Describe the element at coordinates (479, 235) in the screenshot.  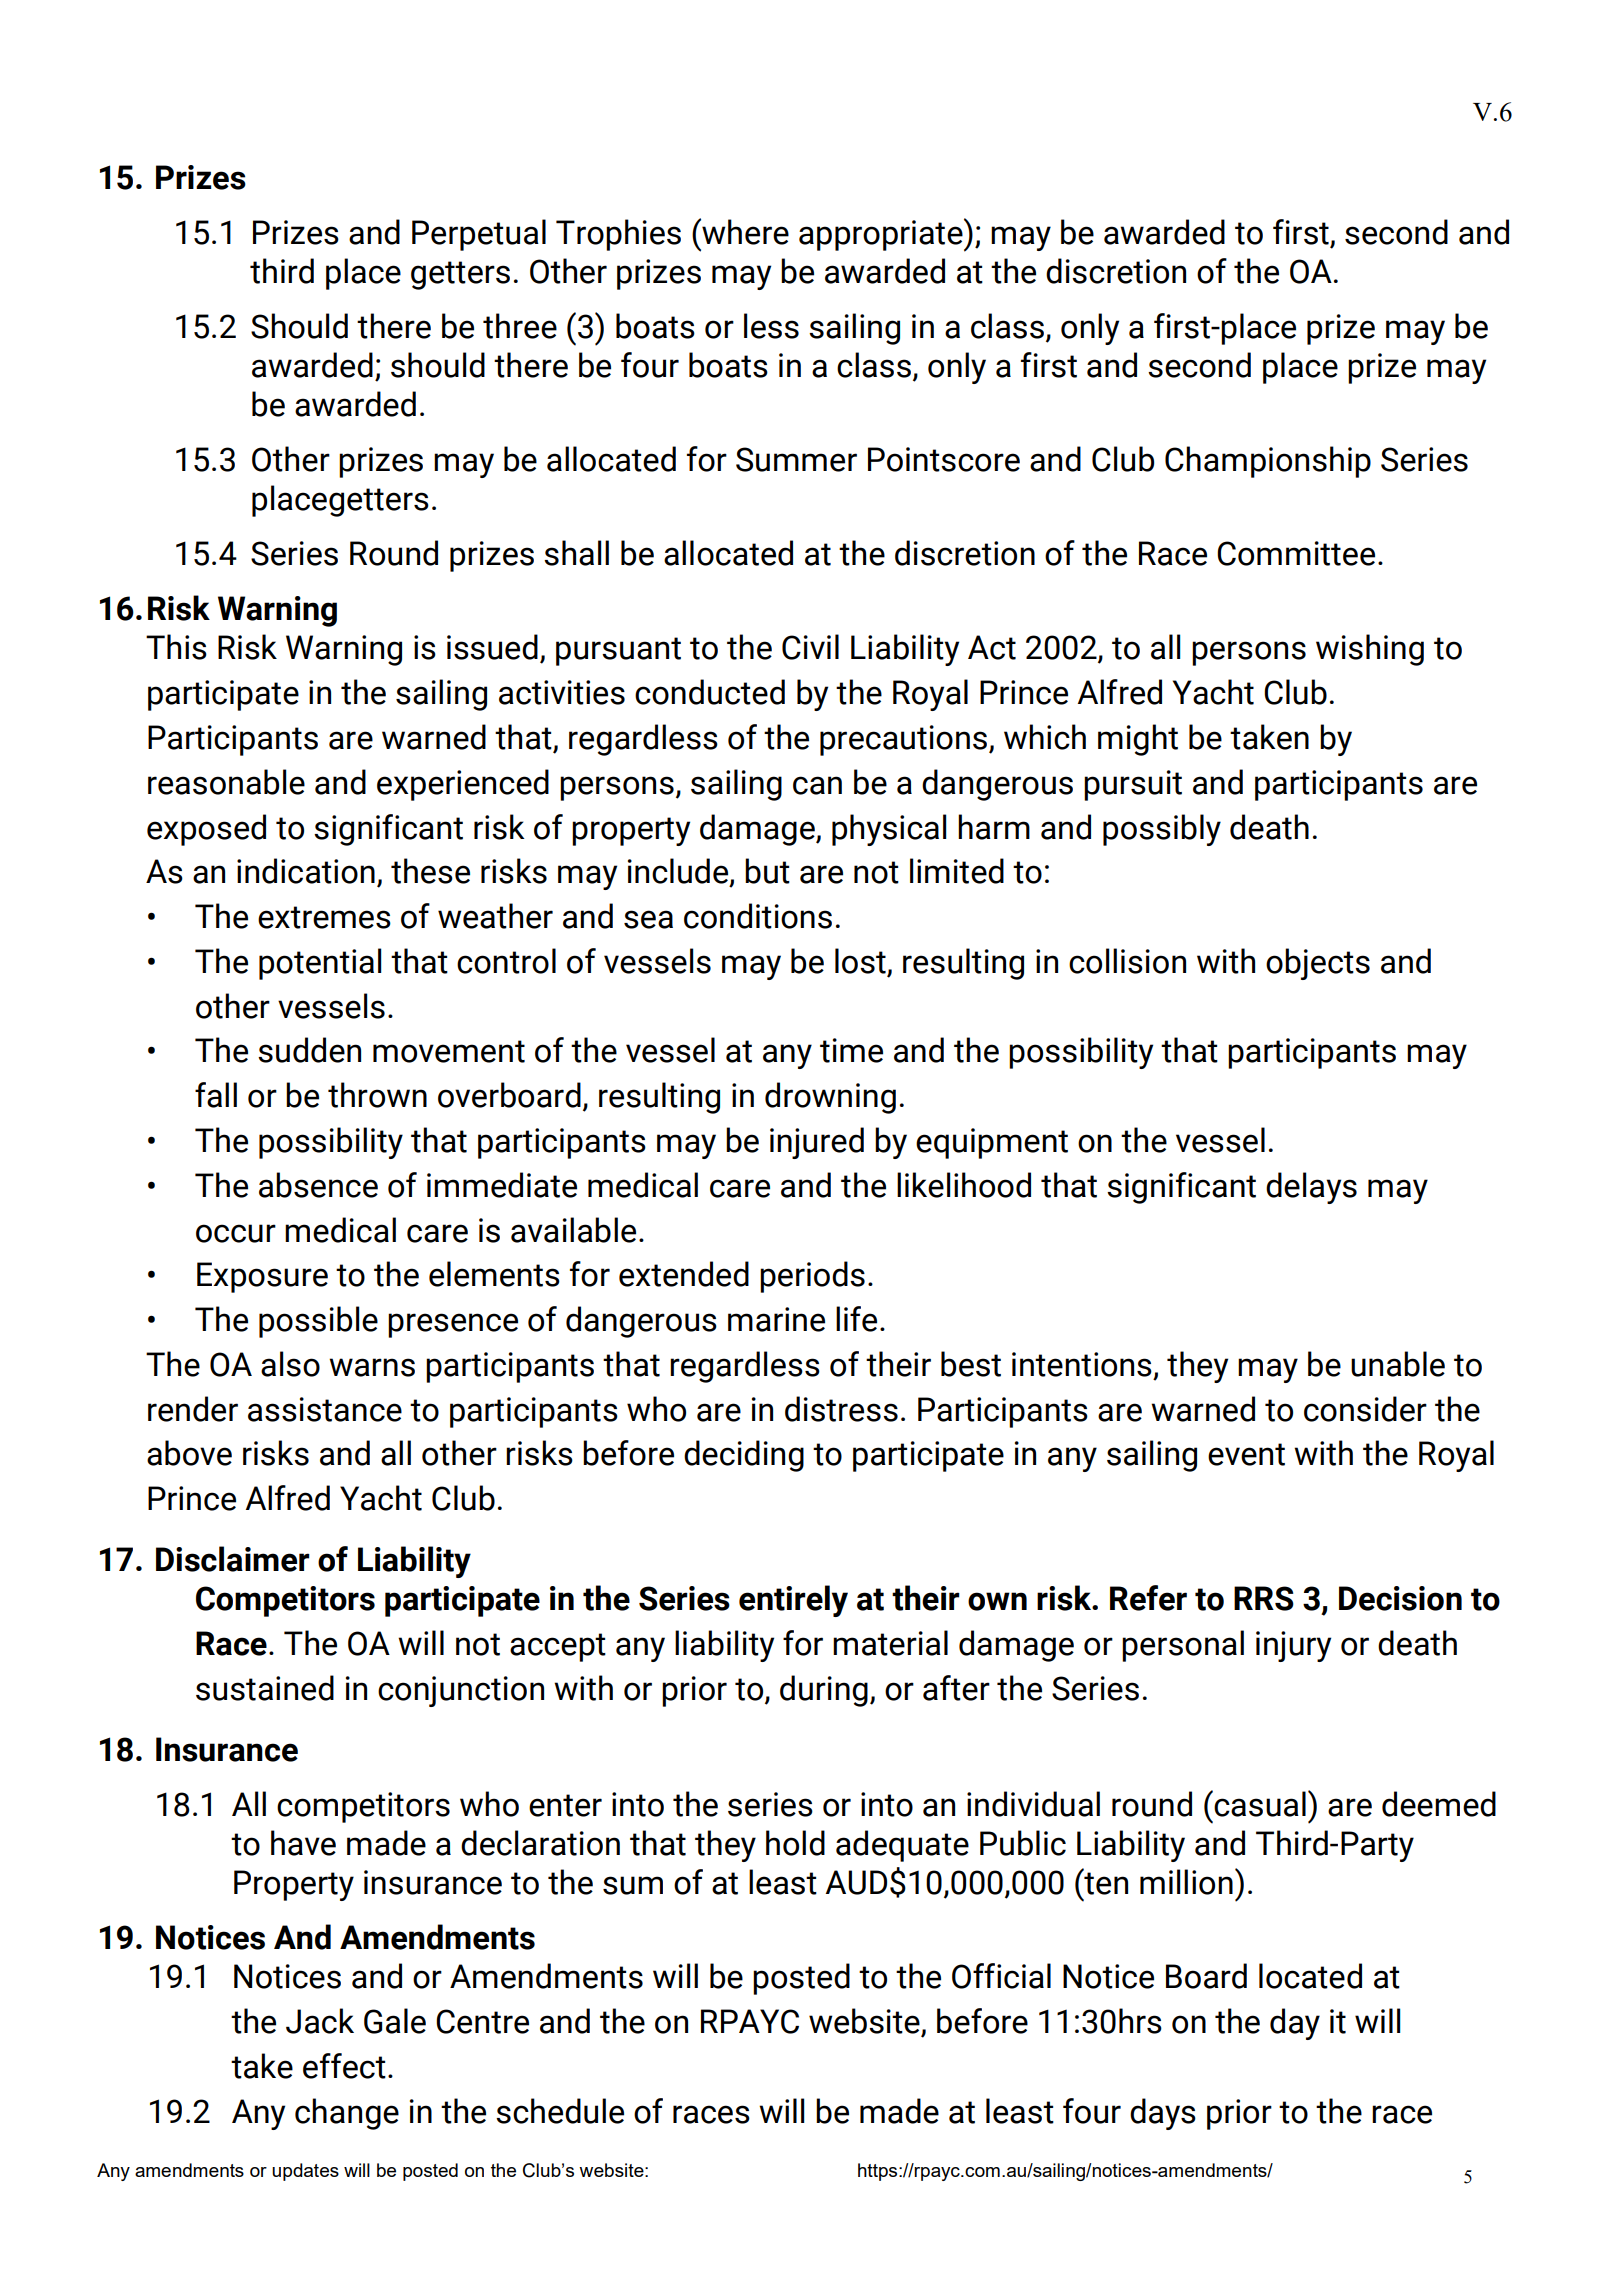
I see `Perpetual` at that location.
